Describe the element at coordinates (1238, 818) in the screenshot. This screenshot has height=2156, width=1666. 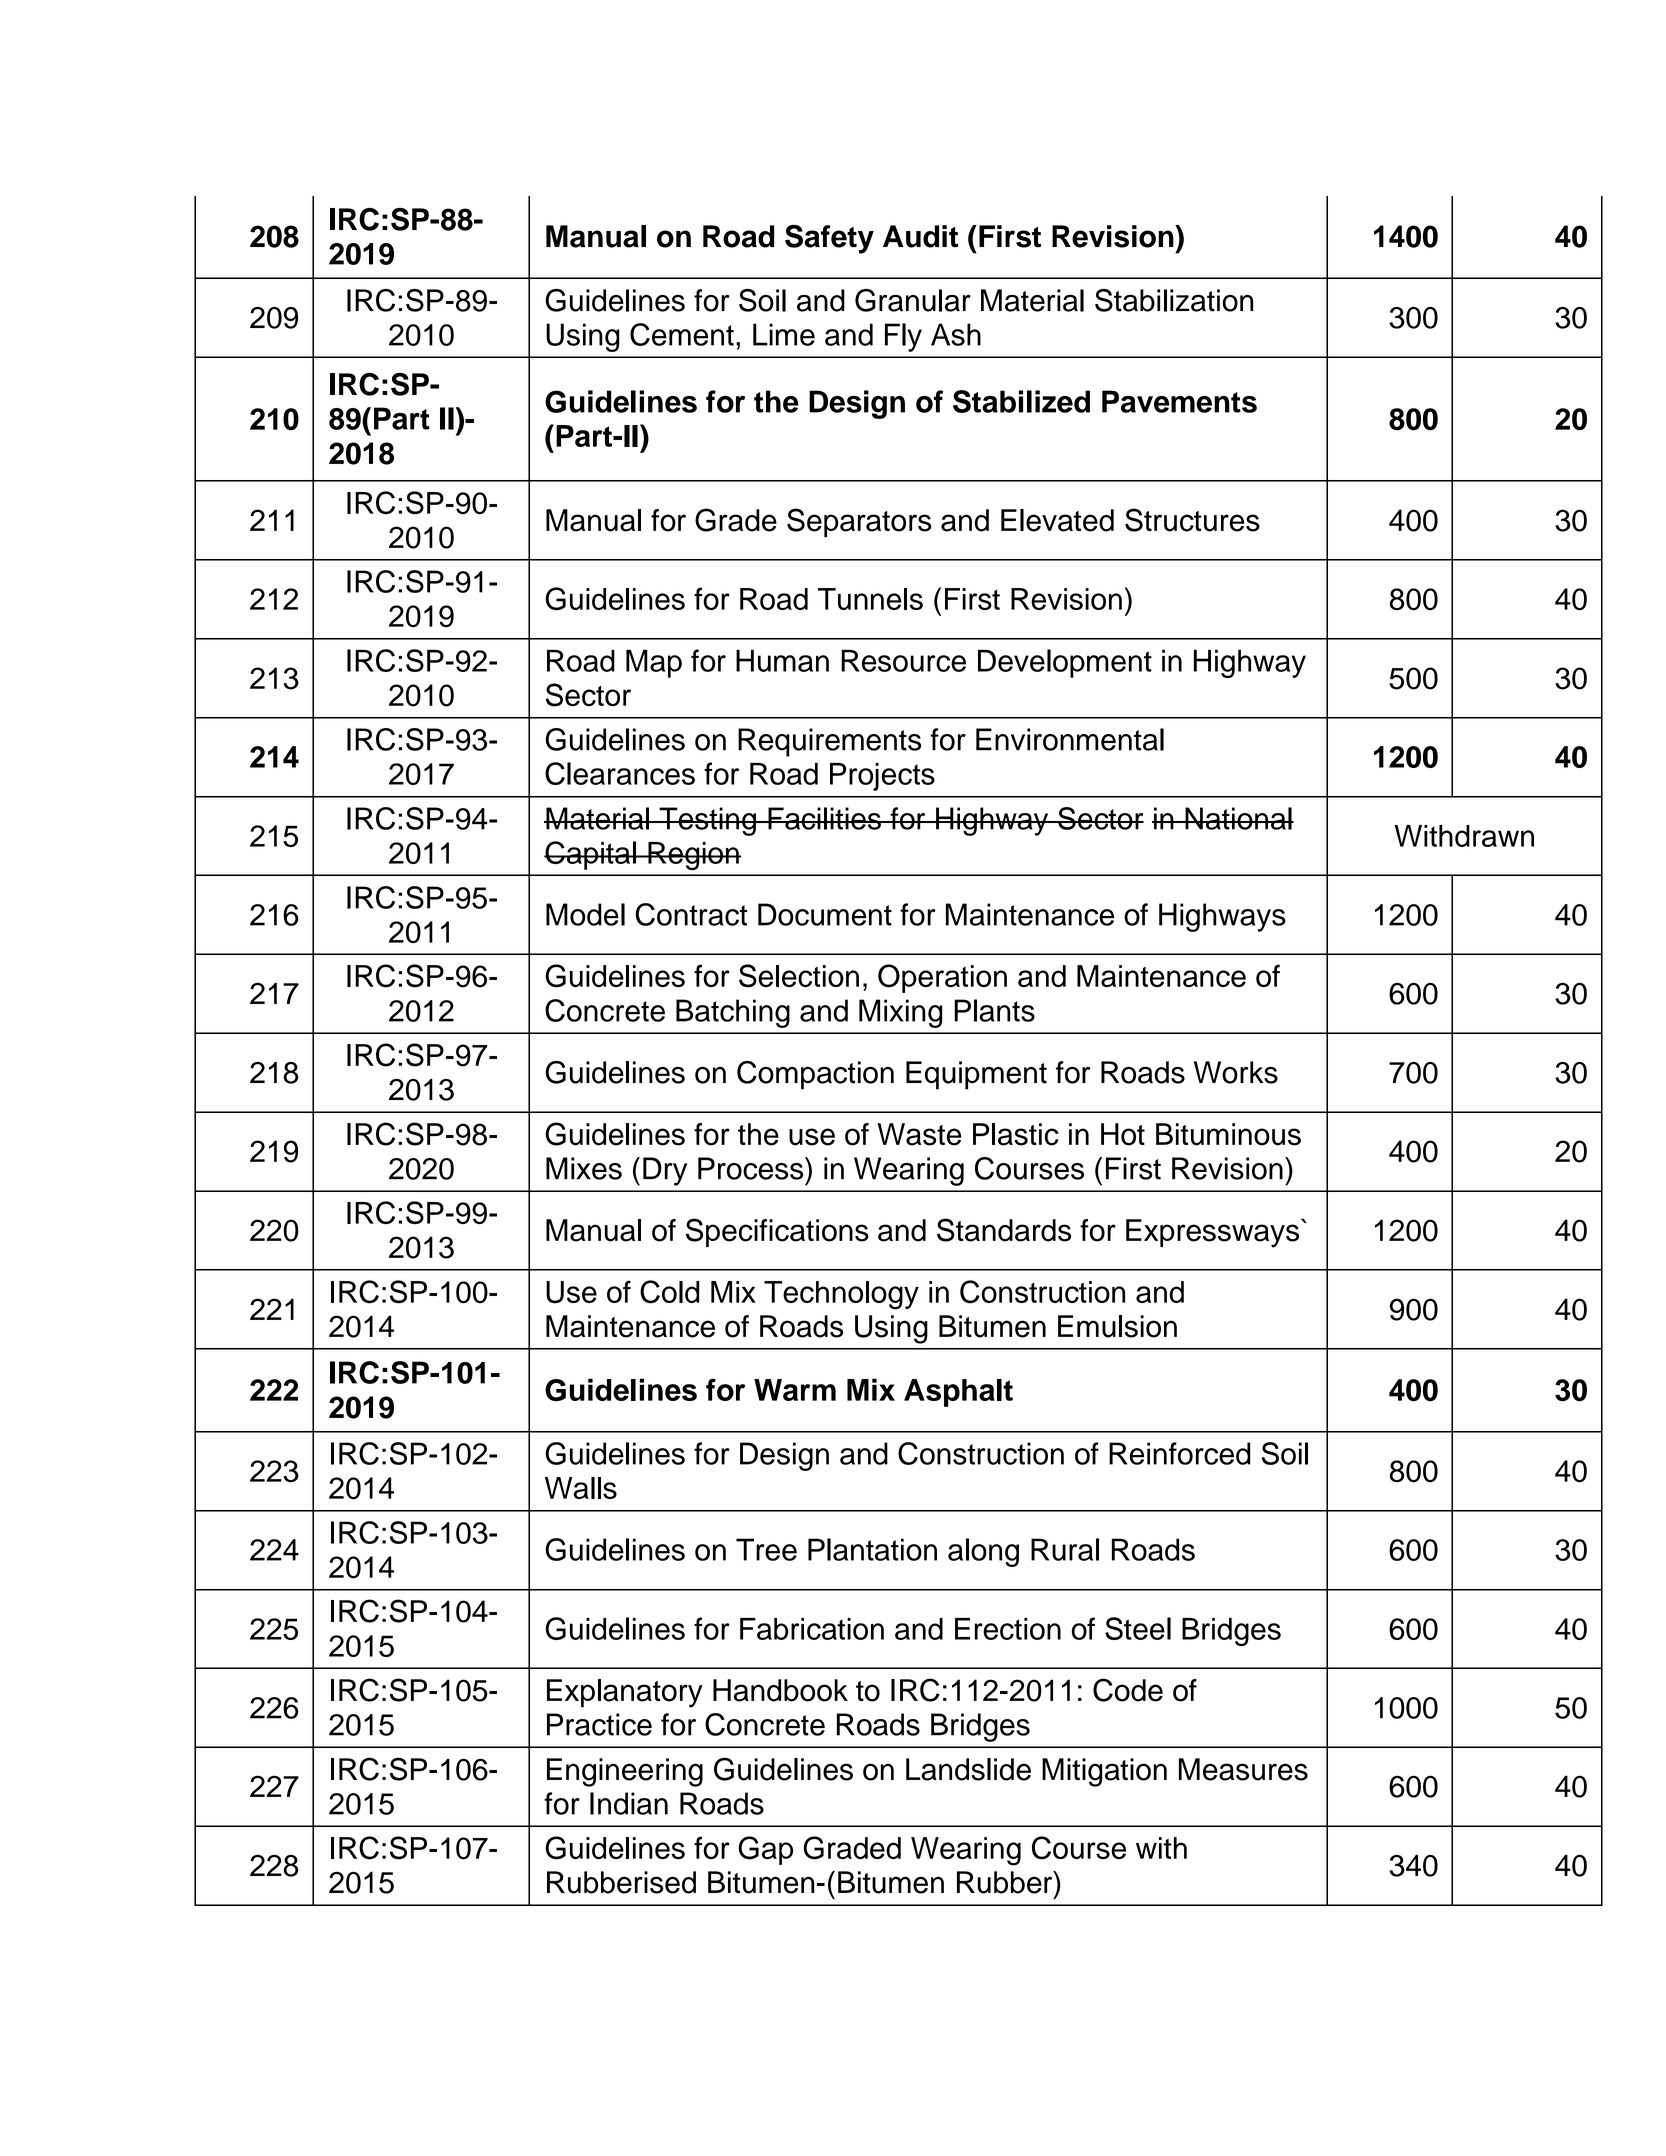
I see `National` at that location.
